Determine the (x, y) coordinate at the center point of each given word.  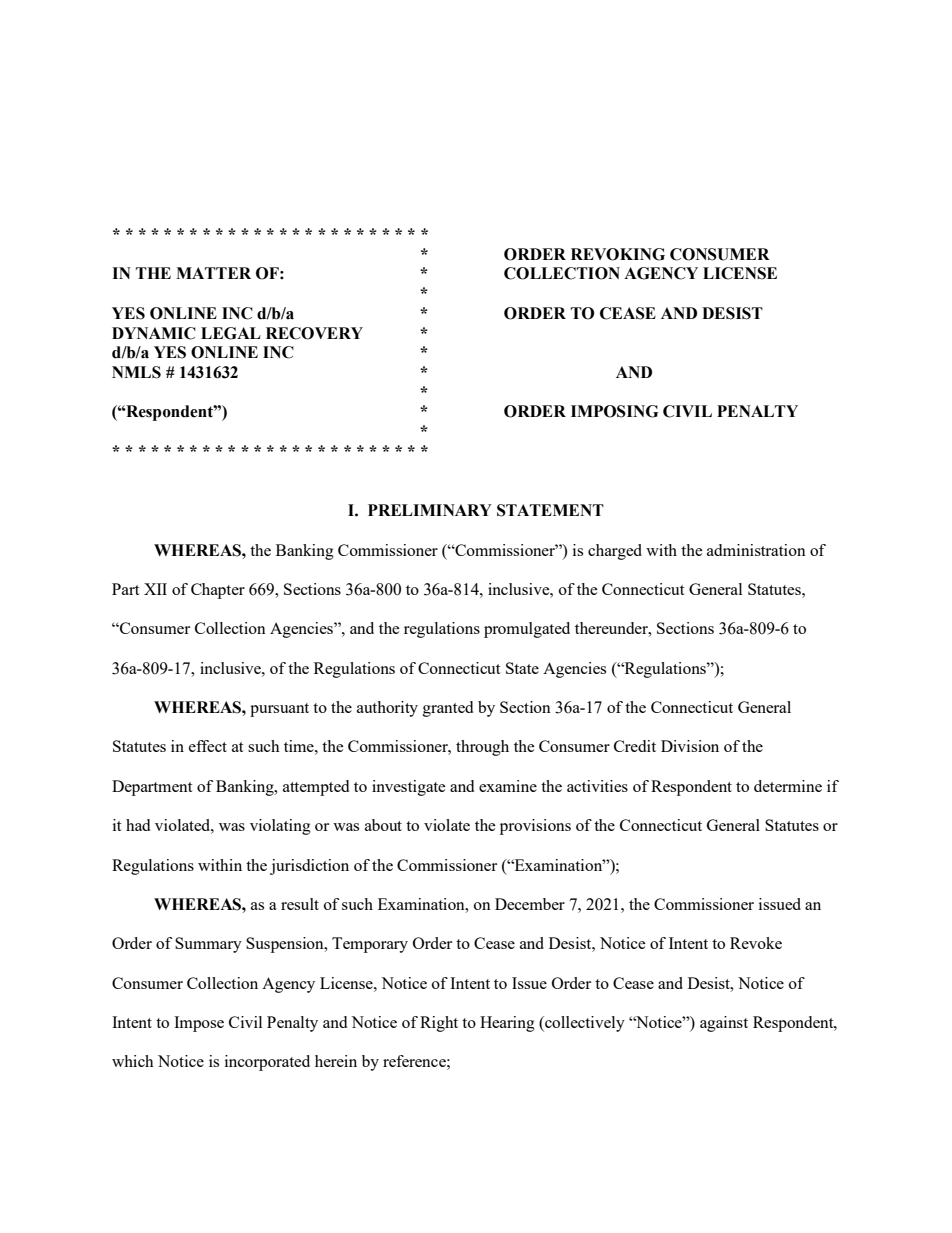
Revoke (756, 943)
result (300, 904)
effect (208, 746)
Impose (199, 1024)
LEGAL (231, 333)
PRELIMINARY (430, 510)
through (482, 748)
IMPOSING (614, 411)
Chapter (218, 591)
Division (690, 746)
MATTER (213, 273)
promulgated (527, 630)
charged (615, 552)
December (530, 904)
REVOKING (618, 254)
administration (756, 550)
